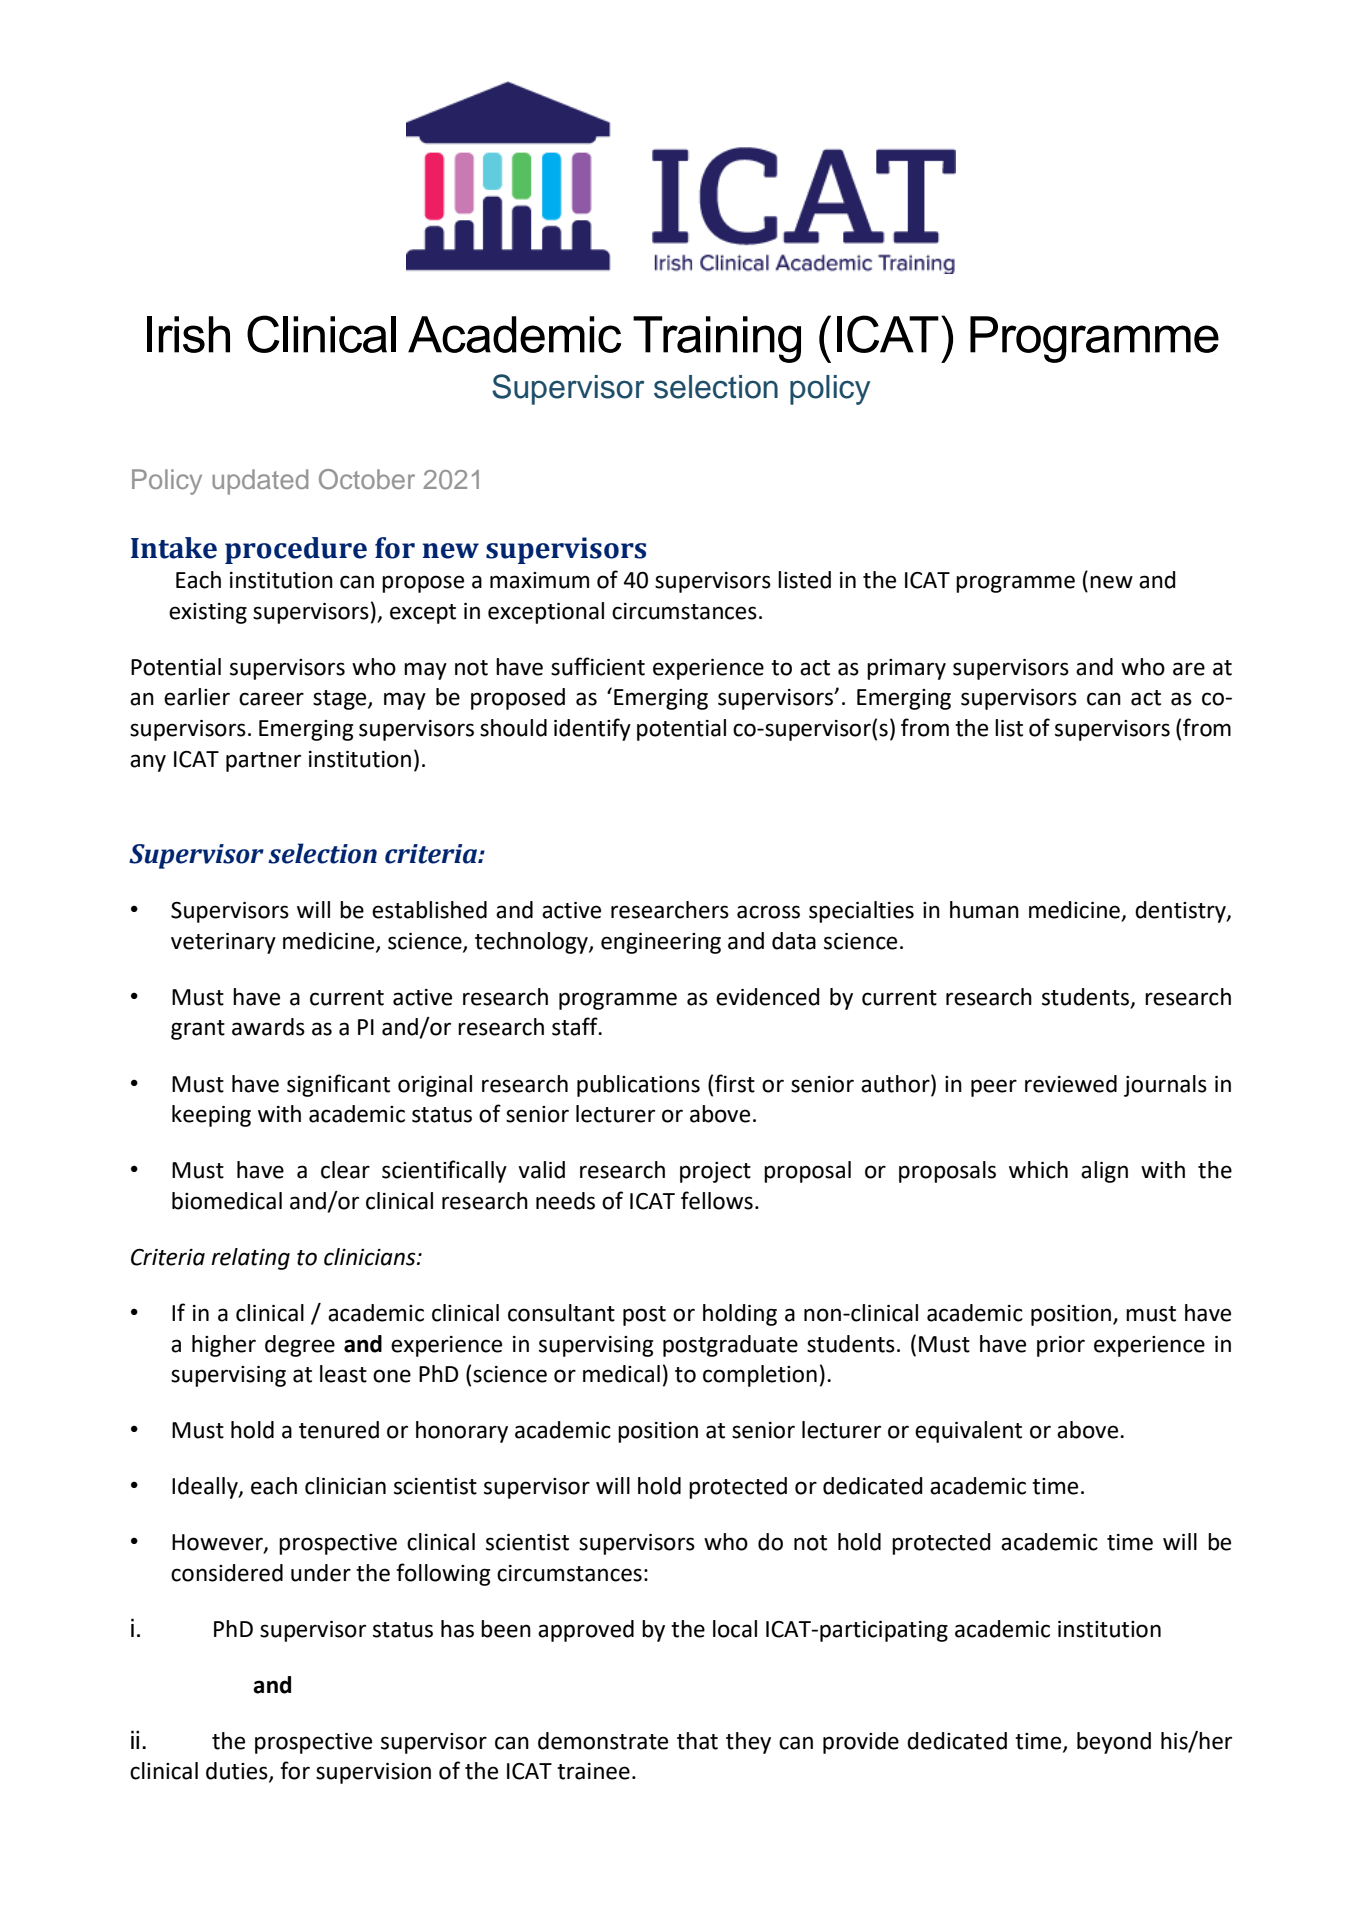  Describe the element at coordinates (268, 1027) in the page. I see `awards` at that location.
